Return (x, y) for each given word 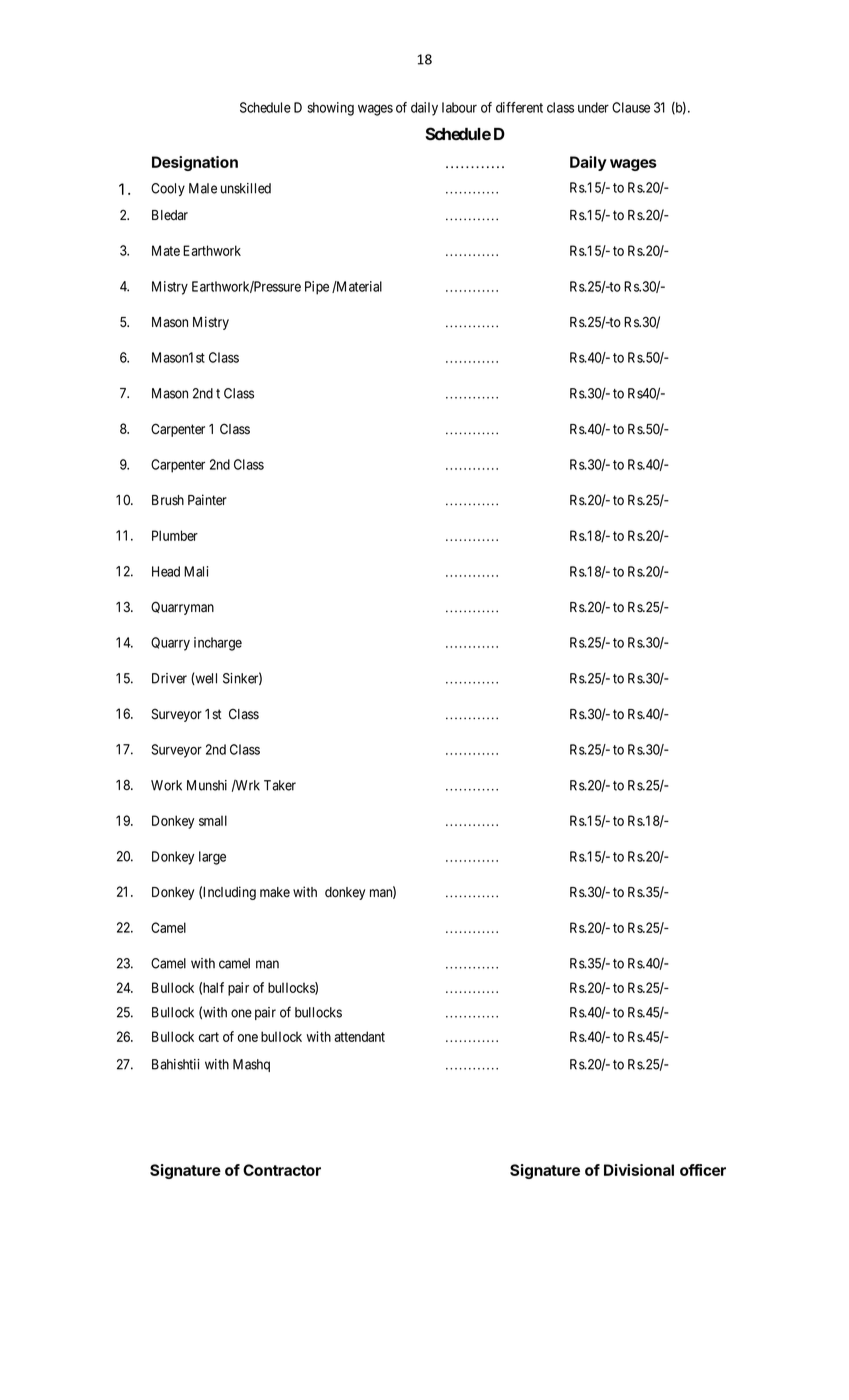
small (213, 820)
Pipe (317, 288)
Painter (207, 500)
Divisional (639, 1170)
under (593, 107)
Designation (195, 163)
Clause (631, 107)
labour (459, 107)
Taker (280, 785)
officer (703, 1170)
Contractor (282, 1170)
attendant (359, 1036)
